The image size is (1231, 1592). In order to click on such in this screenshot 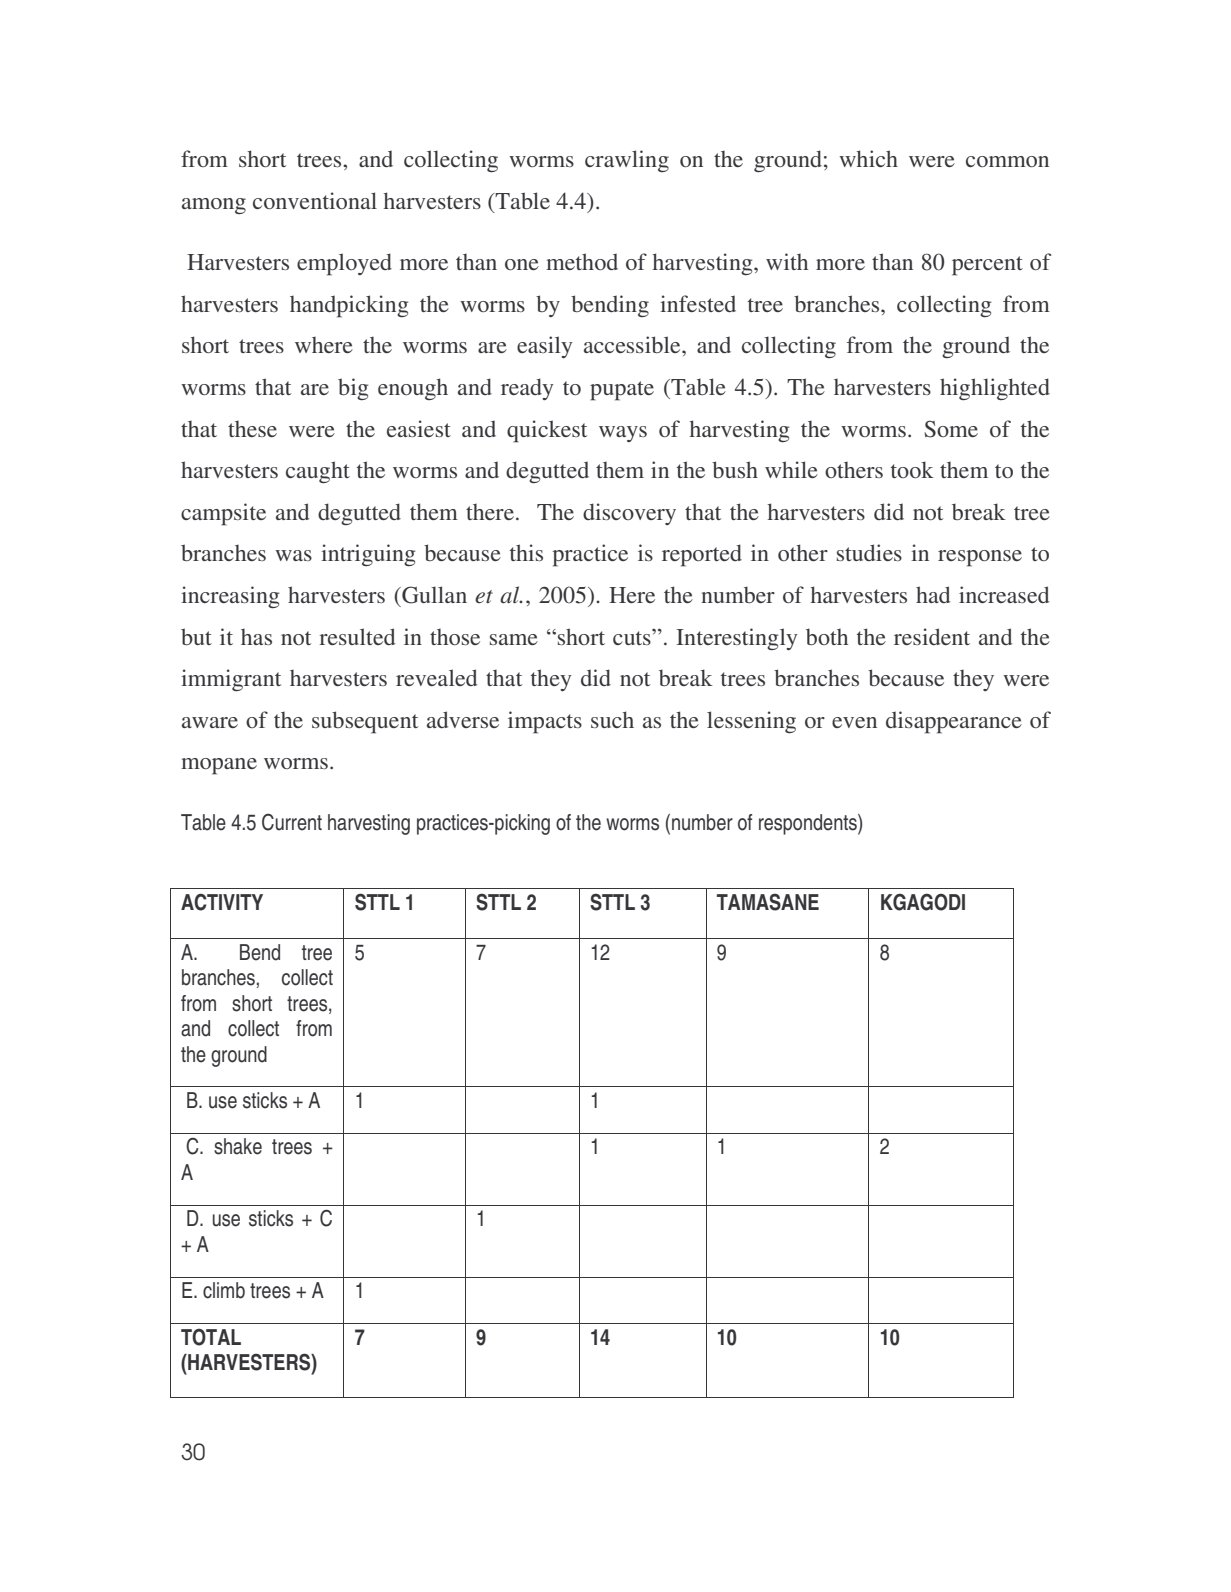, I will do `click(612, 719)`.
